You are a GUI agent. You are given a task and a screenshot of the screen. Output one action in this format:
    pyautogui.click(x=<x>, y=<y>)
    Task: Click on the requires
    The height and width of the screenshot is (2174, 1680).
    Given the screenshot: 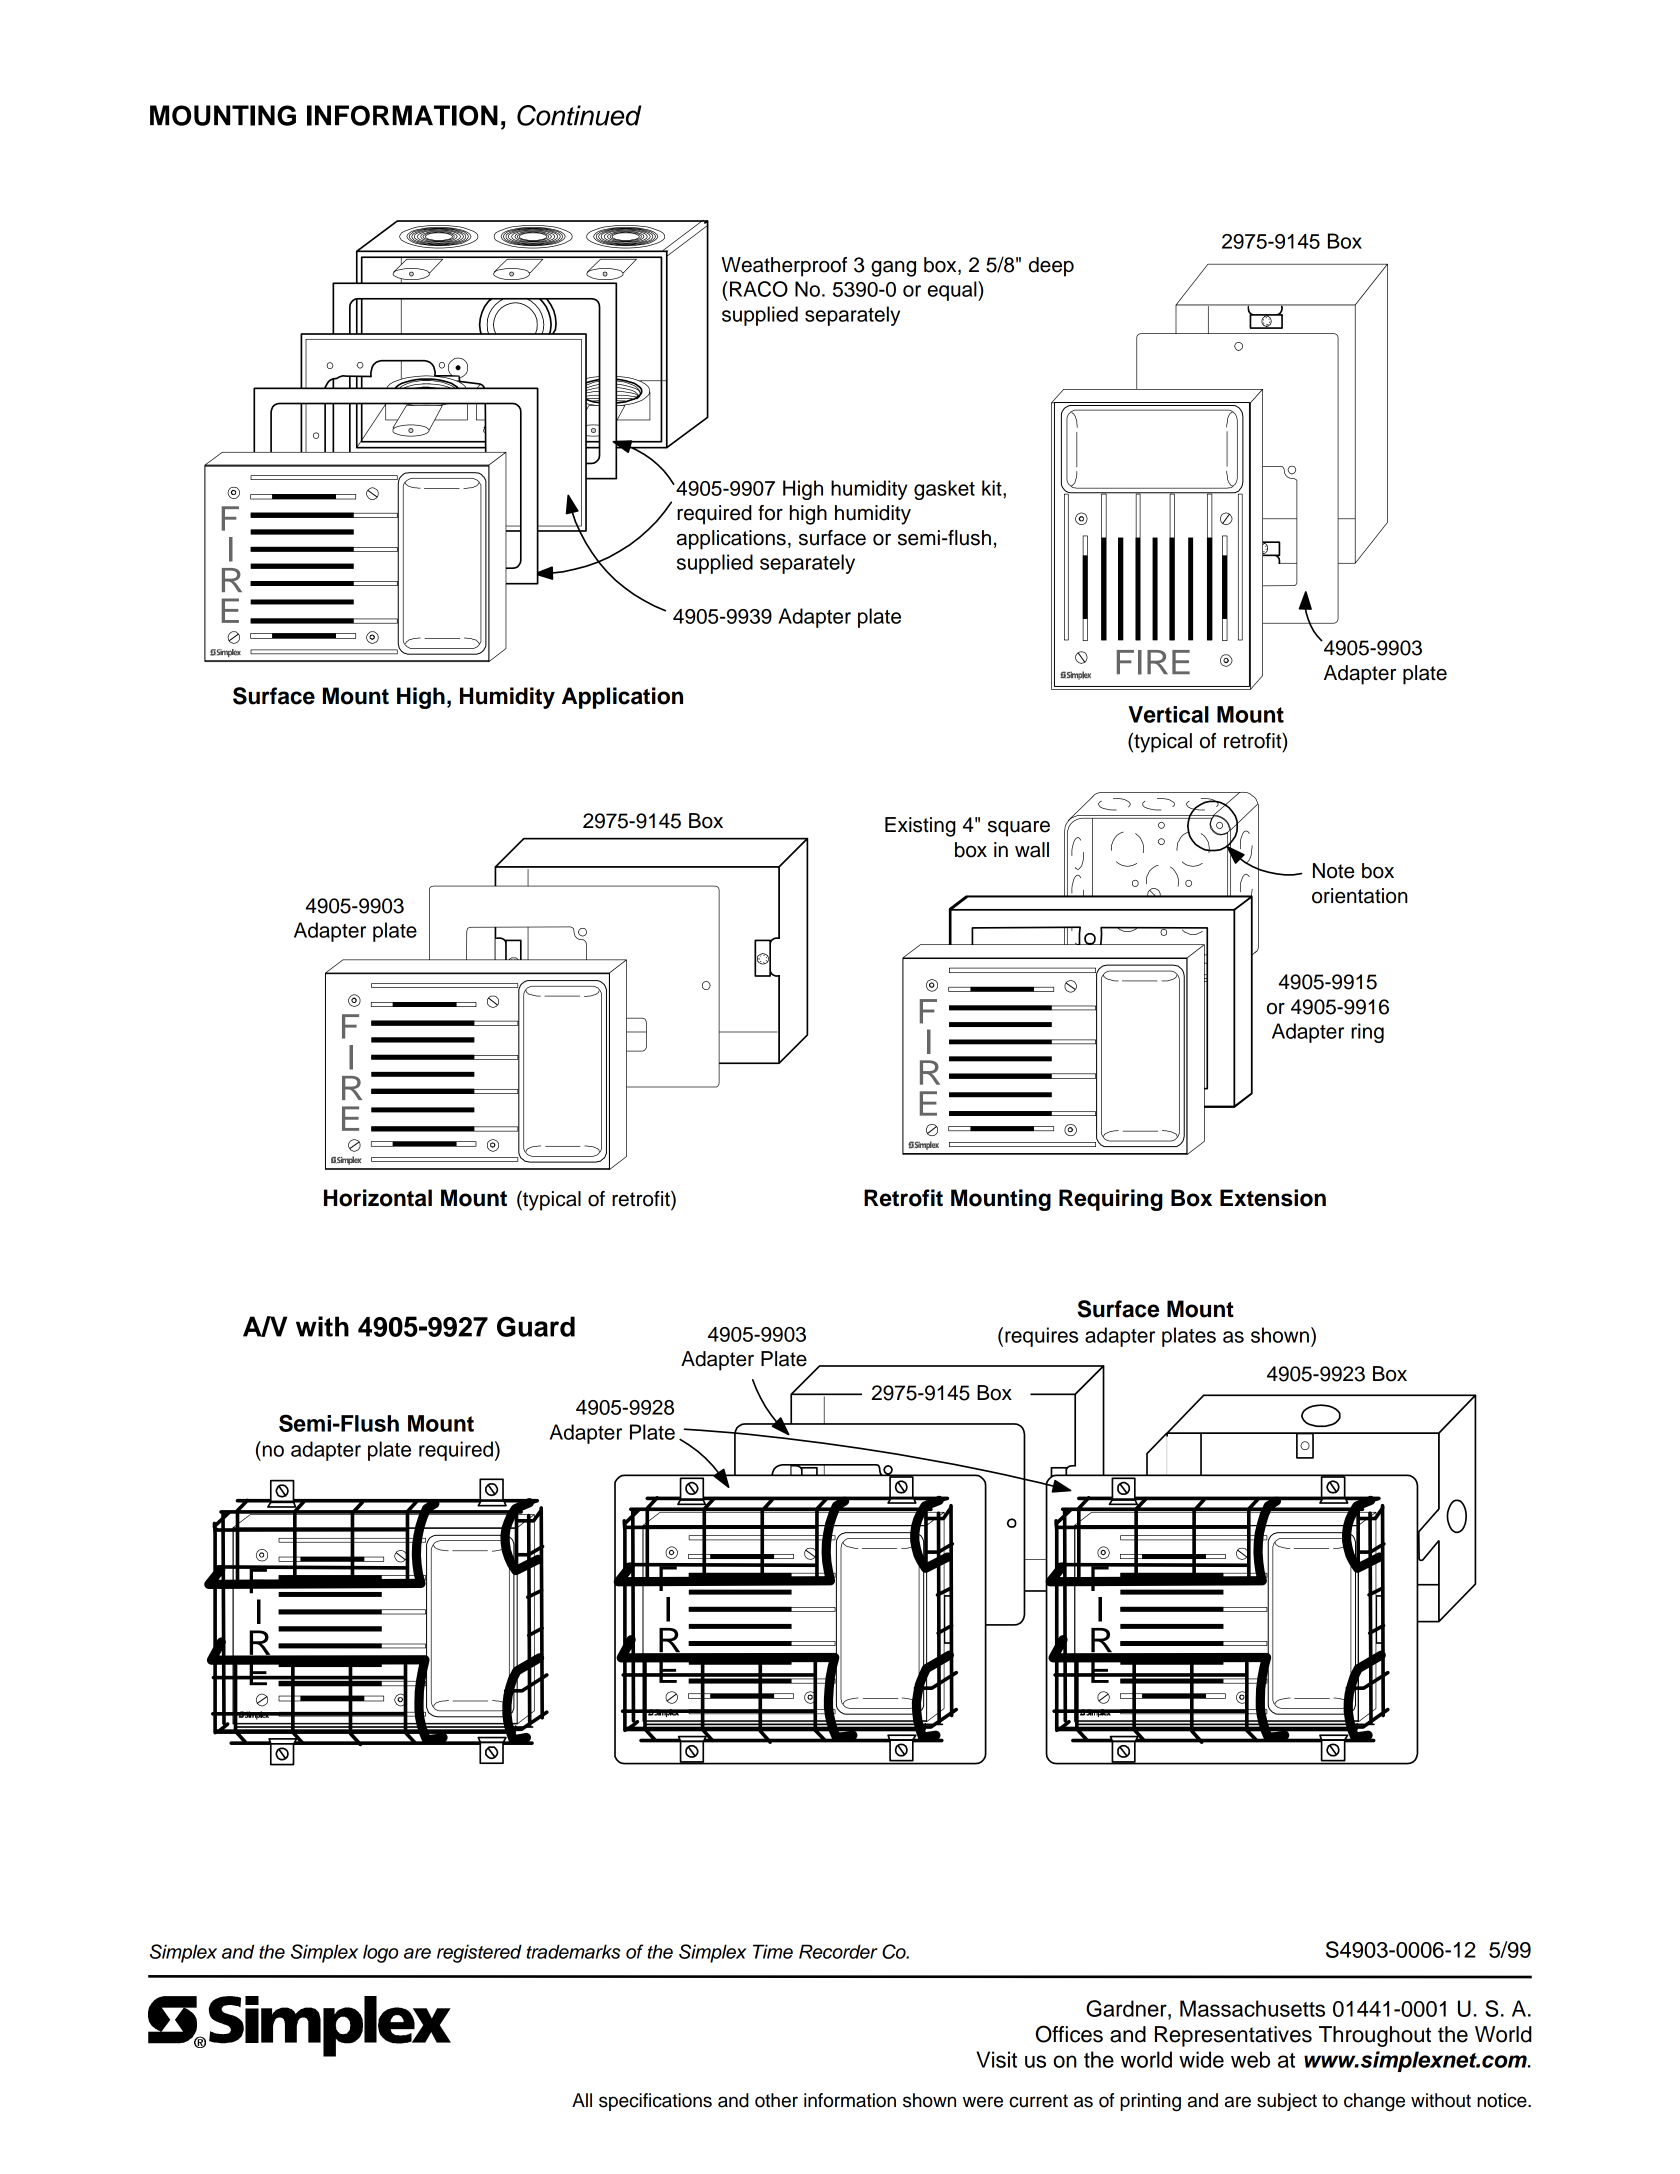 What is the action you would take?
    pyautogui.click(x=1041, y=1337)
